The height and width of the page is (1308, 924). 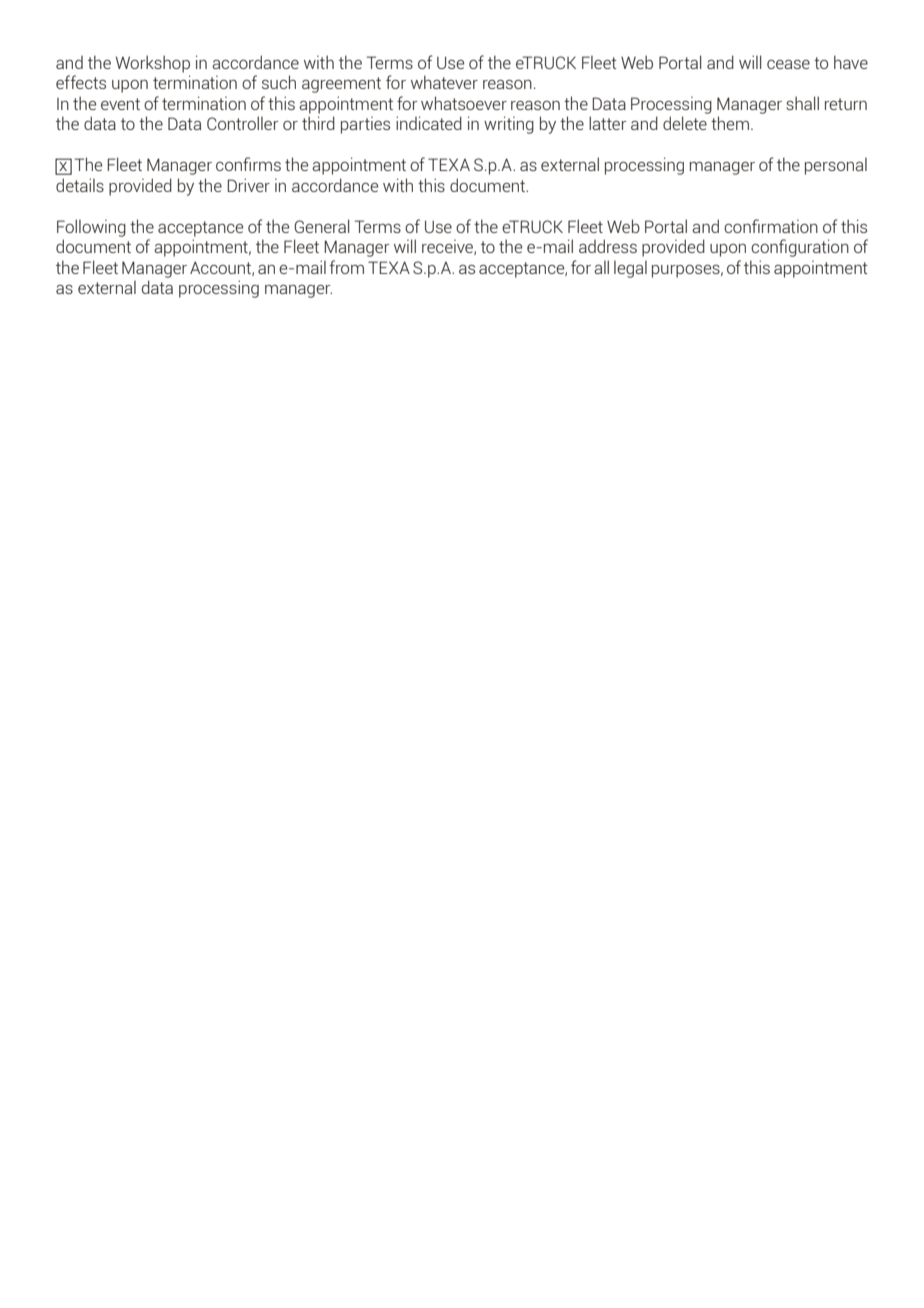 I want to click on Controller, so click(x=242, y=123).
